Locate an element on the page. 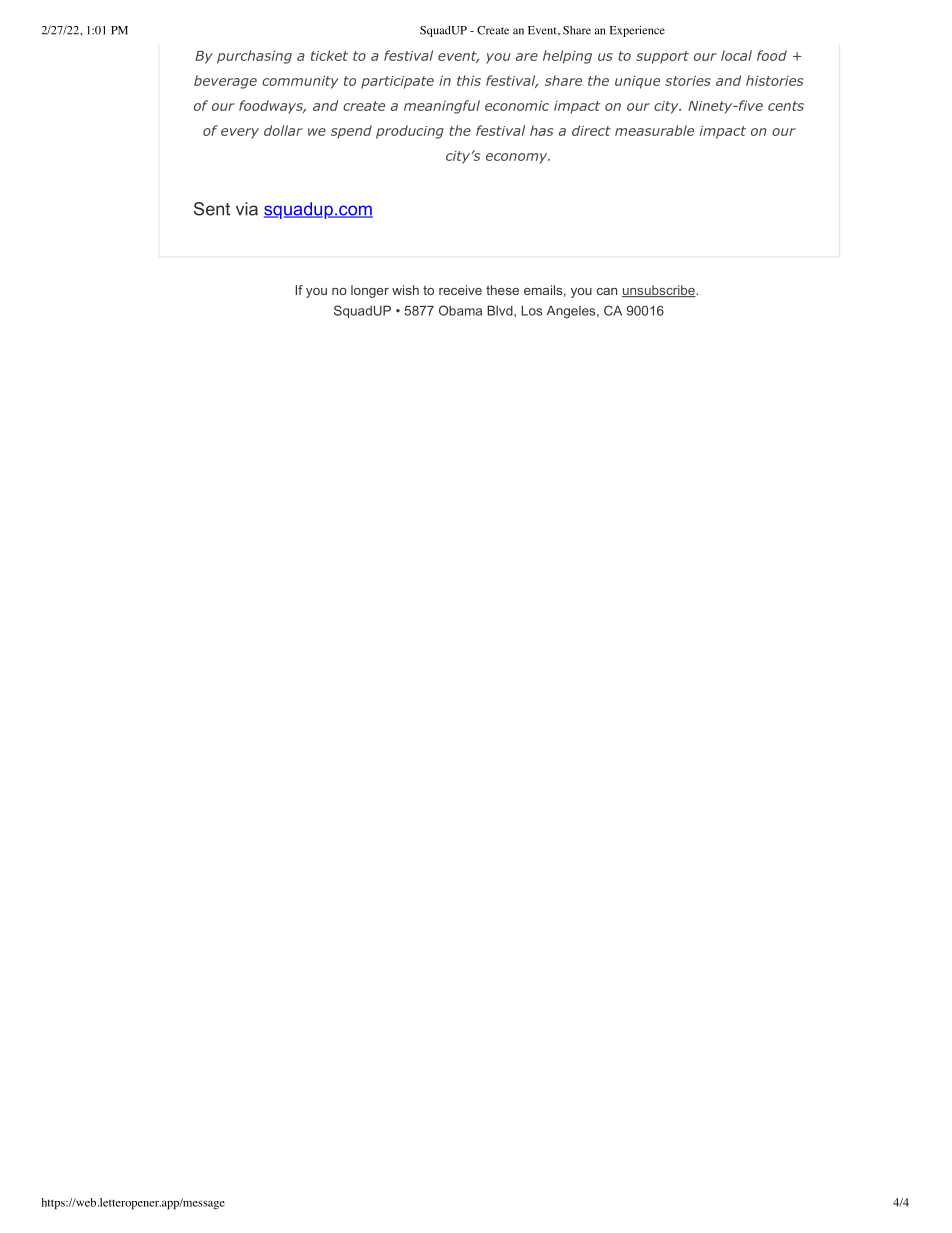 This document has width=952, height=1233. local is located at coordinates (736, 55).
